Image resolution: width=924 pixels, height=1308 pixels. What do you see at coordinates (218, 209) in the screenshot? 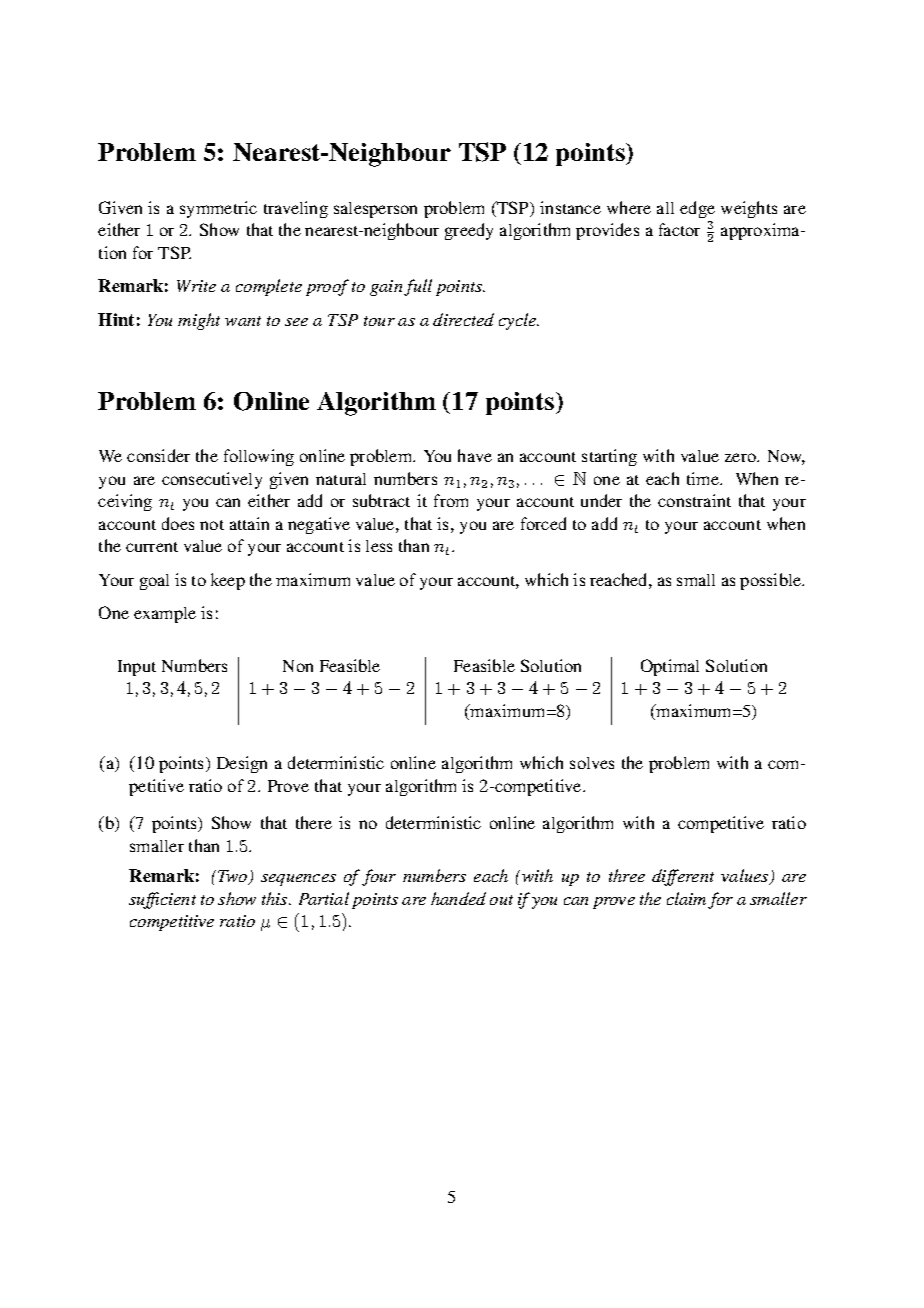
I see `symmetric` at bounding box center [218, 209].
